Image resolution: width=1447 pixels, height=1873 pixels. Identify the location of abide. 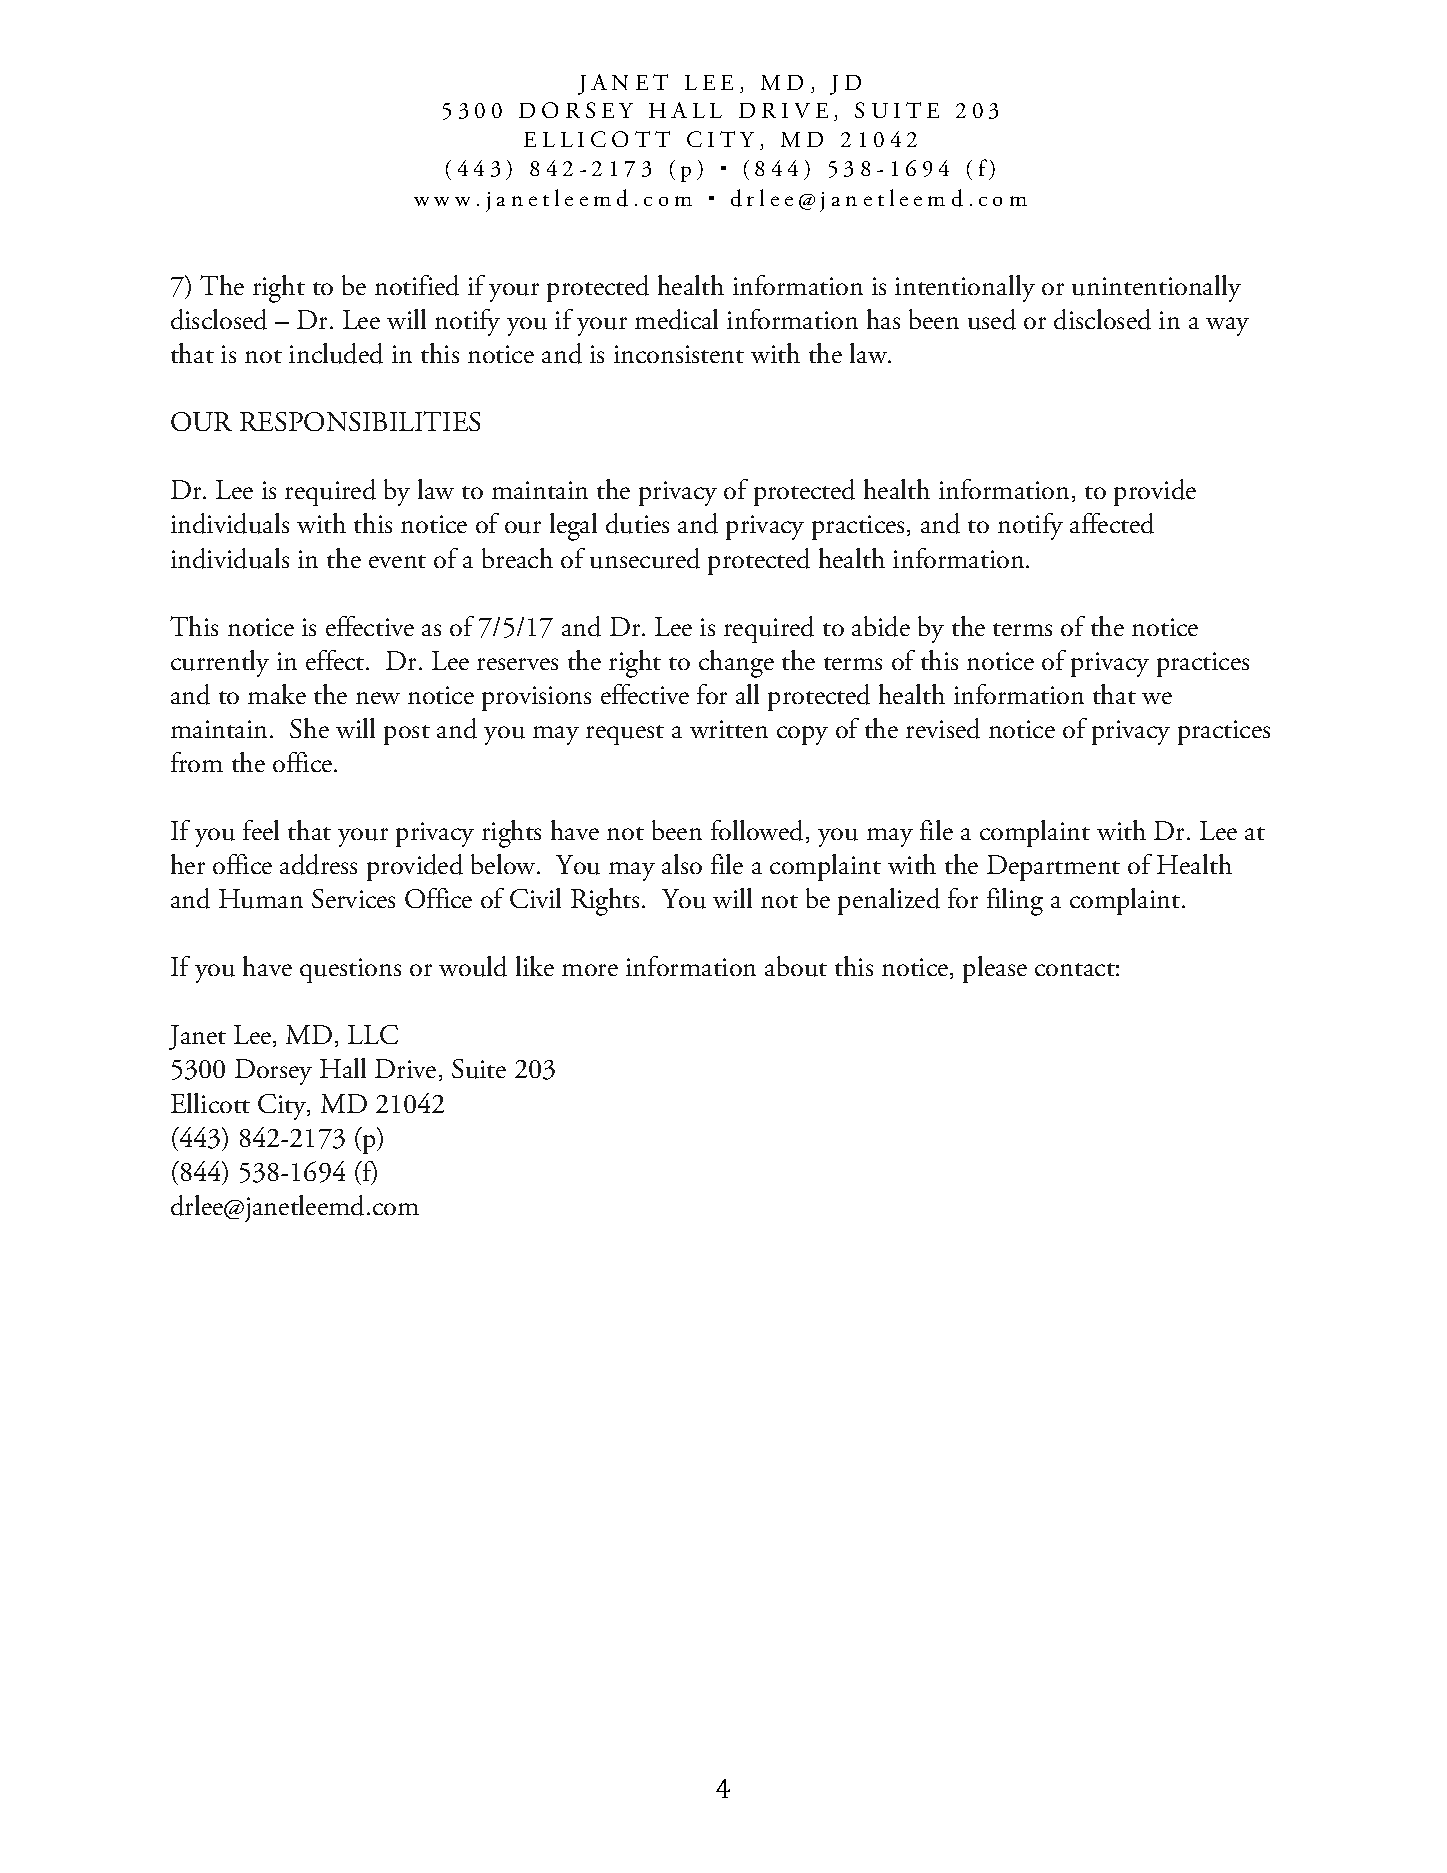
(881, 626).
